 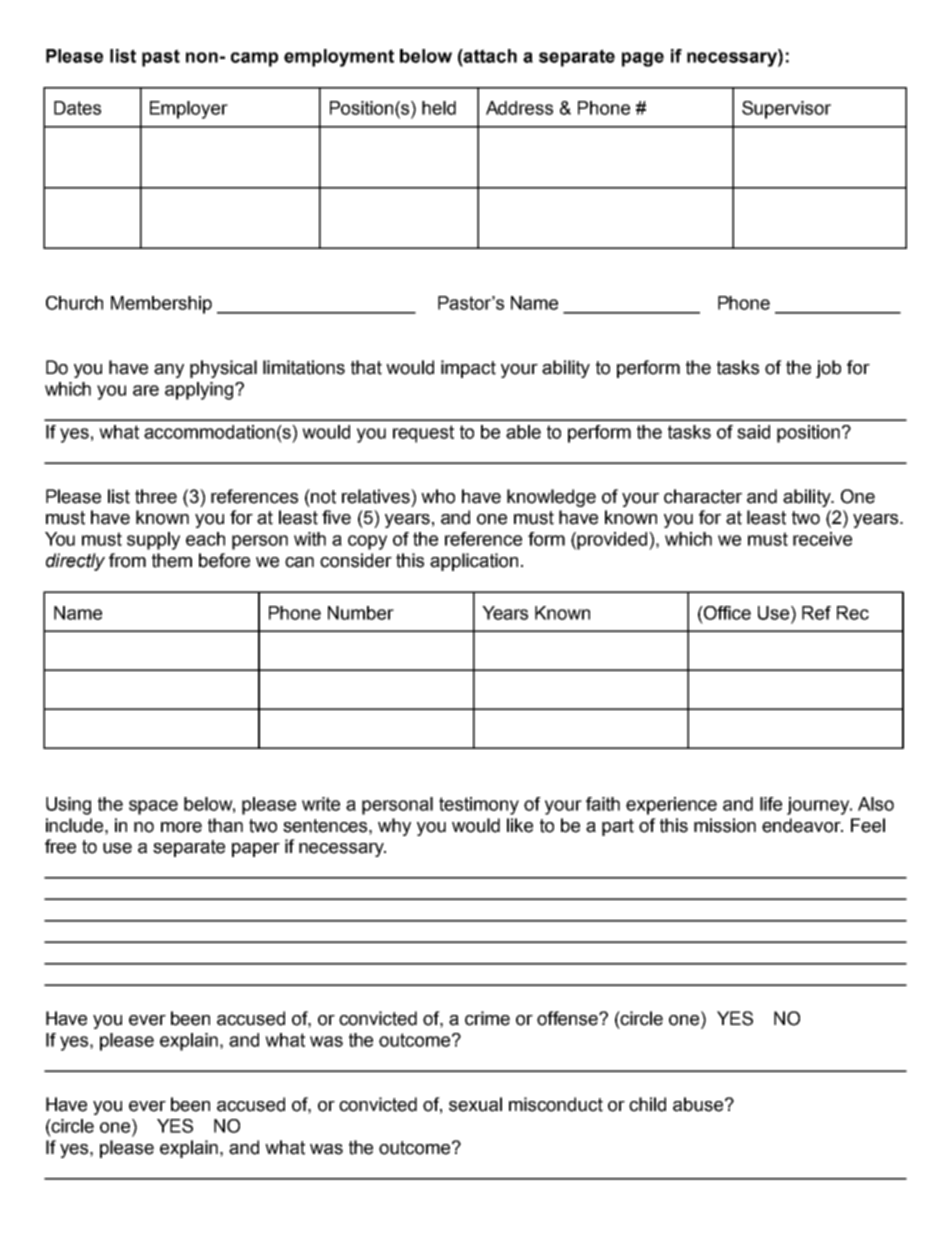 What do you see at coordinates (161, 305) in the screenshot?
I see `Membership` at bounding box center [161, 305].
